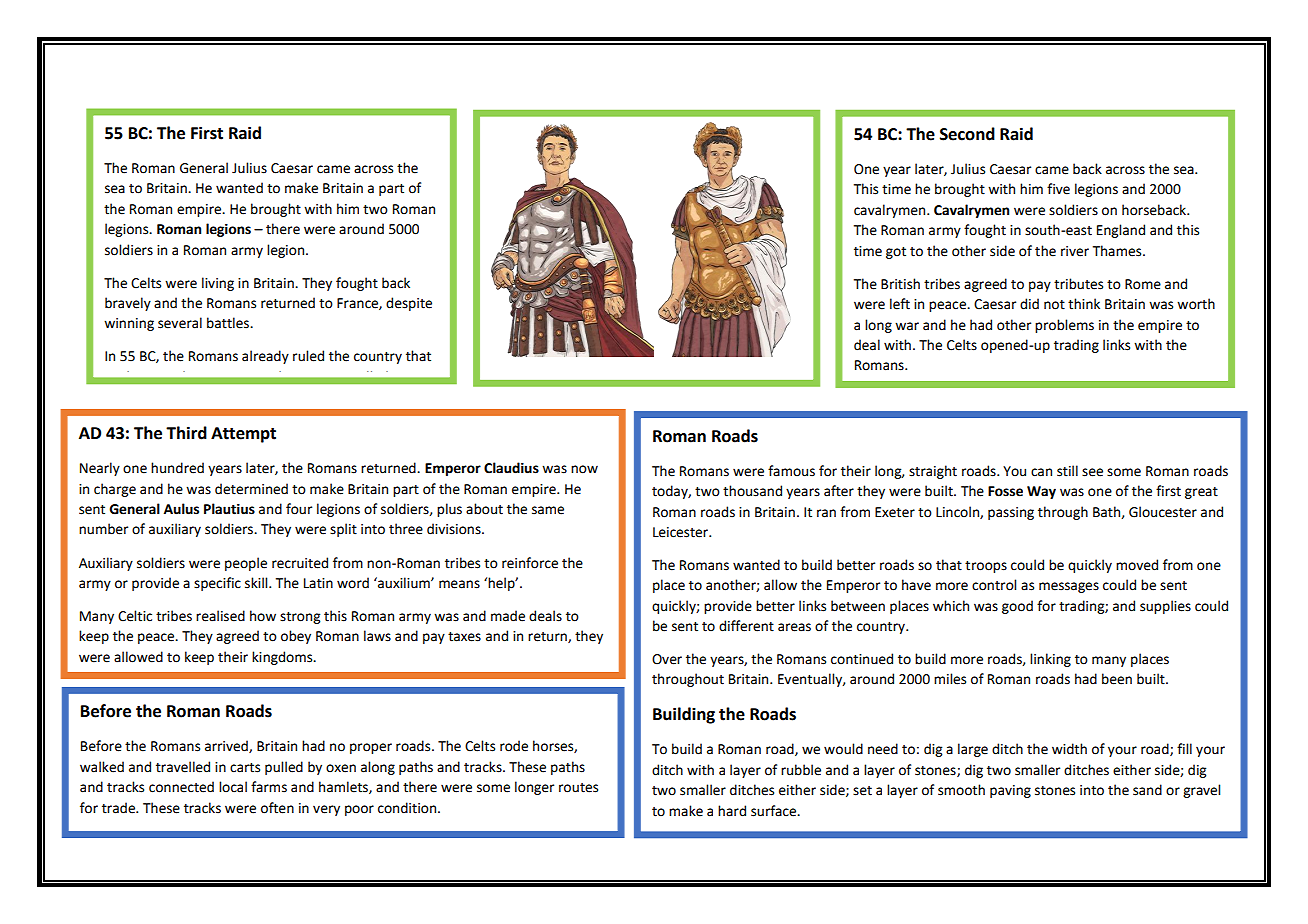 The height and width of the document is (924, 1308). Describe the element at coordinates (246, 564) in the document. I see `people` at that location.
